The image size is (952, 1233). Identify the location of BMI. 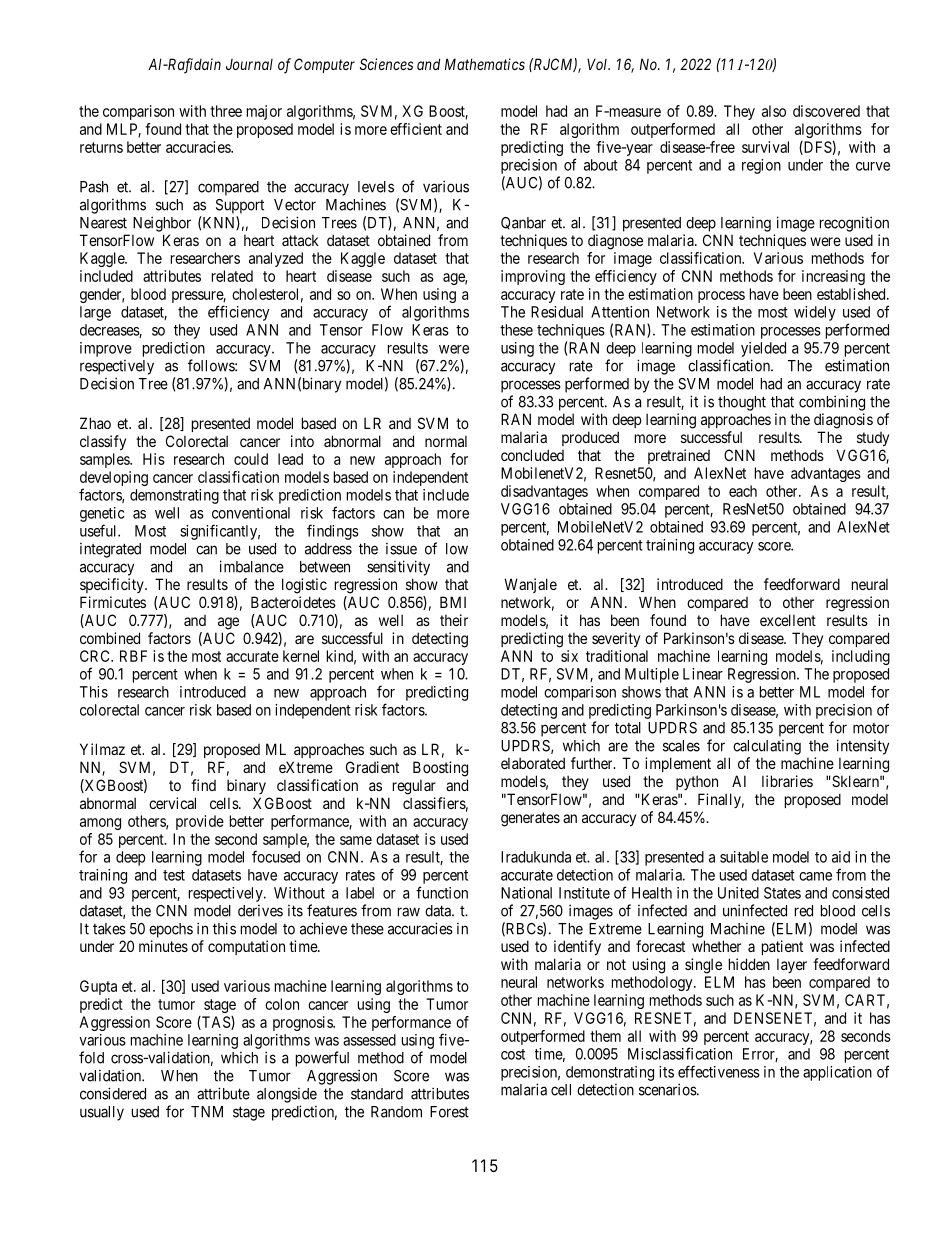
(453, 602).
